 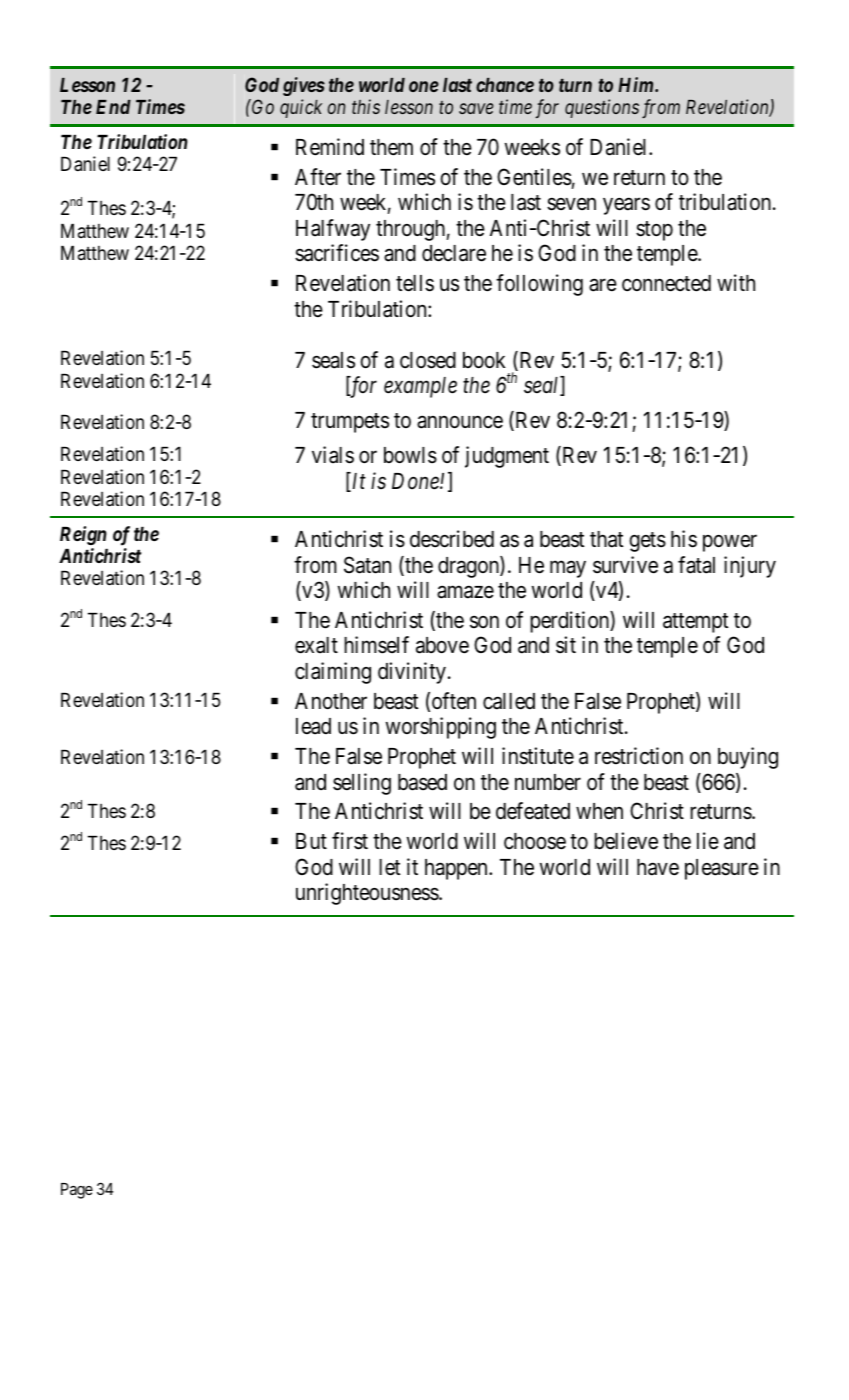 I want to click on End, so click(x=113, y=107).
